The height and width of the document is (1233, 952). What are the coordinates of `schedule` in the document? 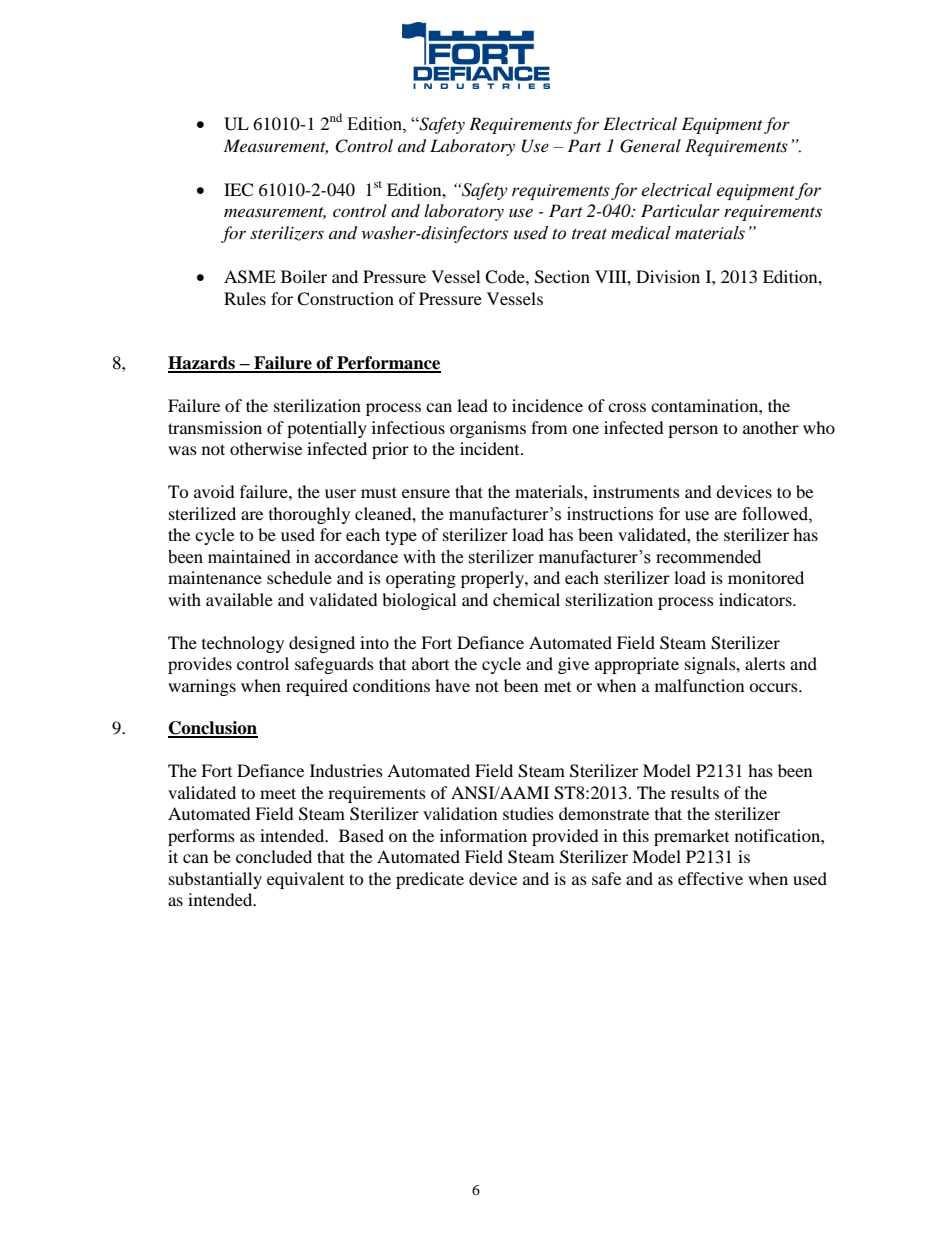 It's located at (299, 577).
